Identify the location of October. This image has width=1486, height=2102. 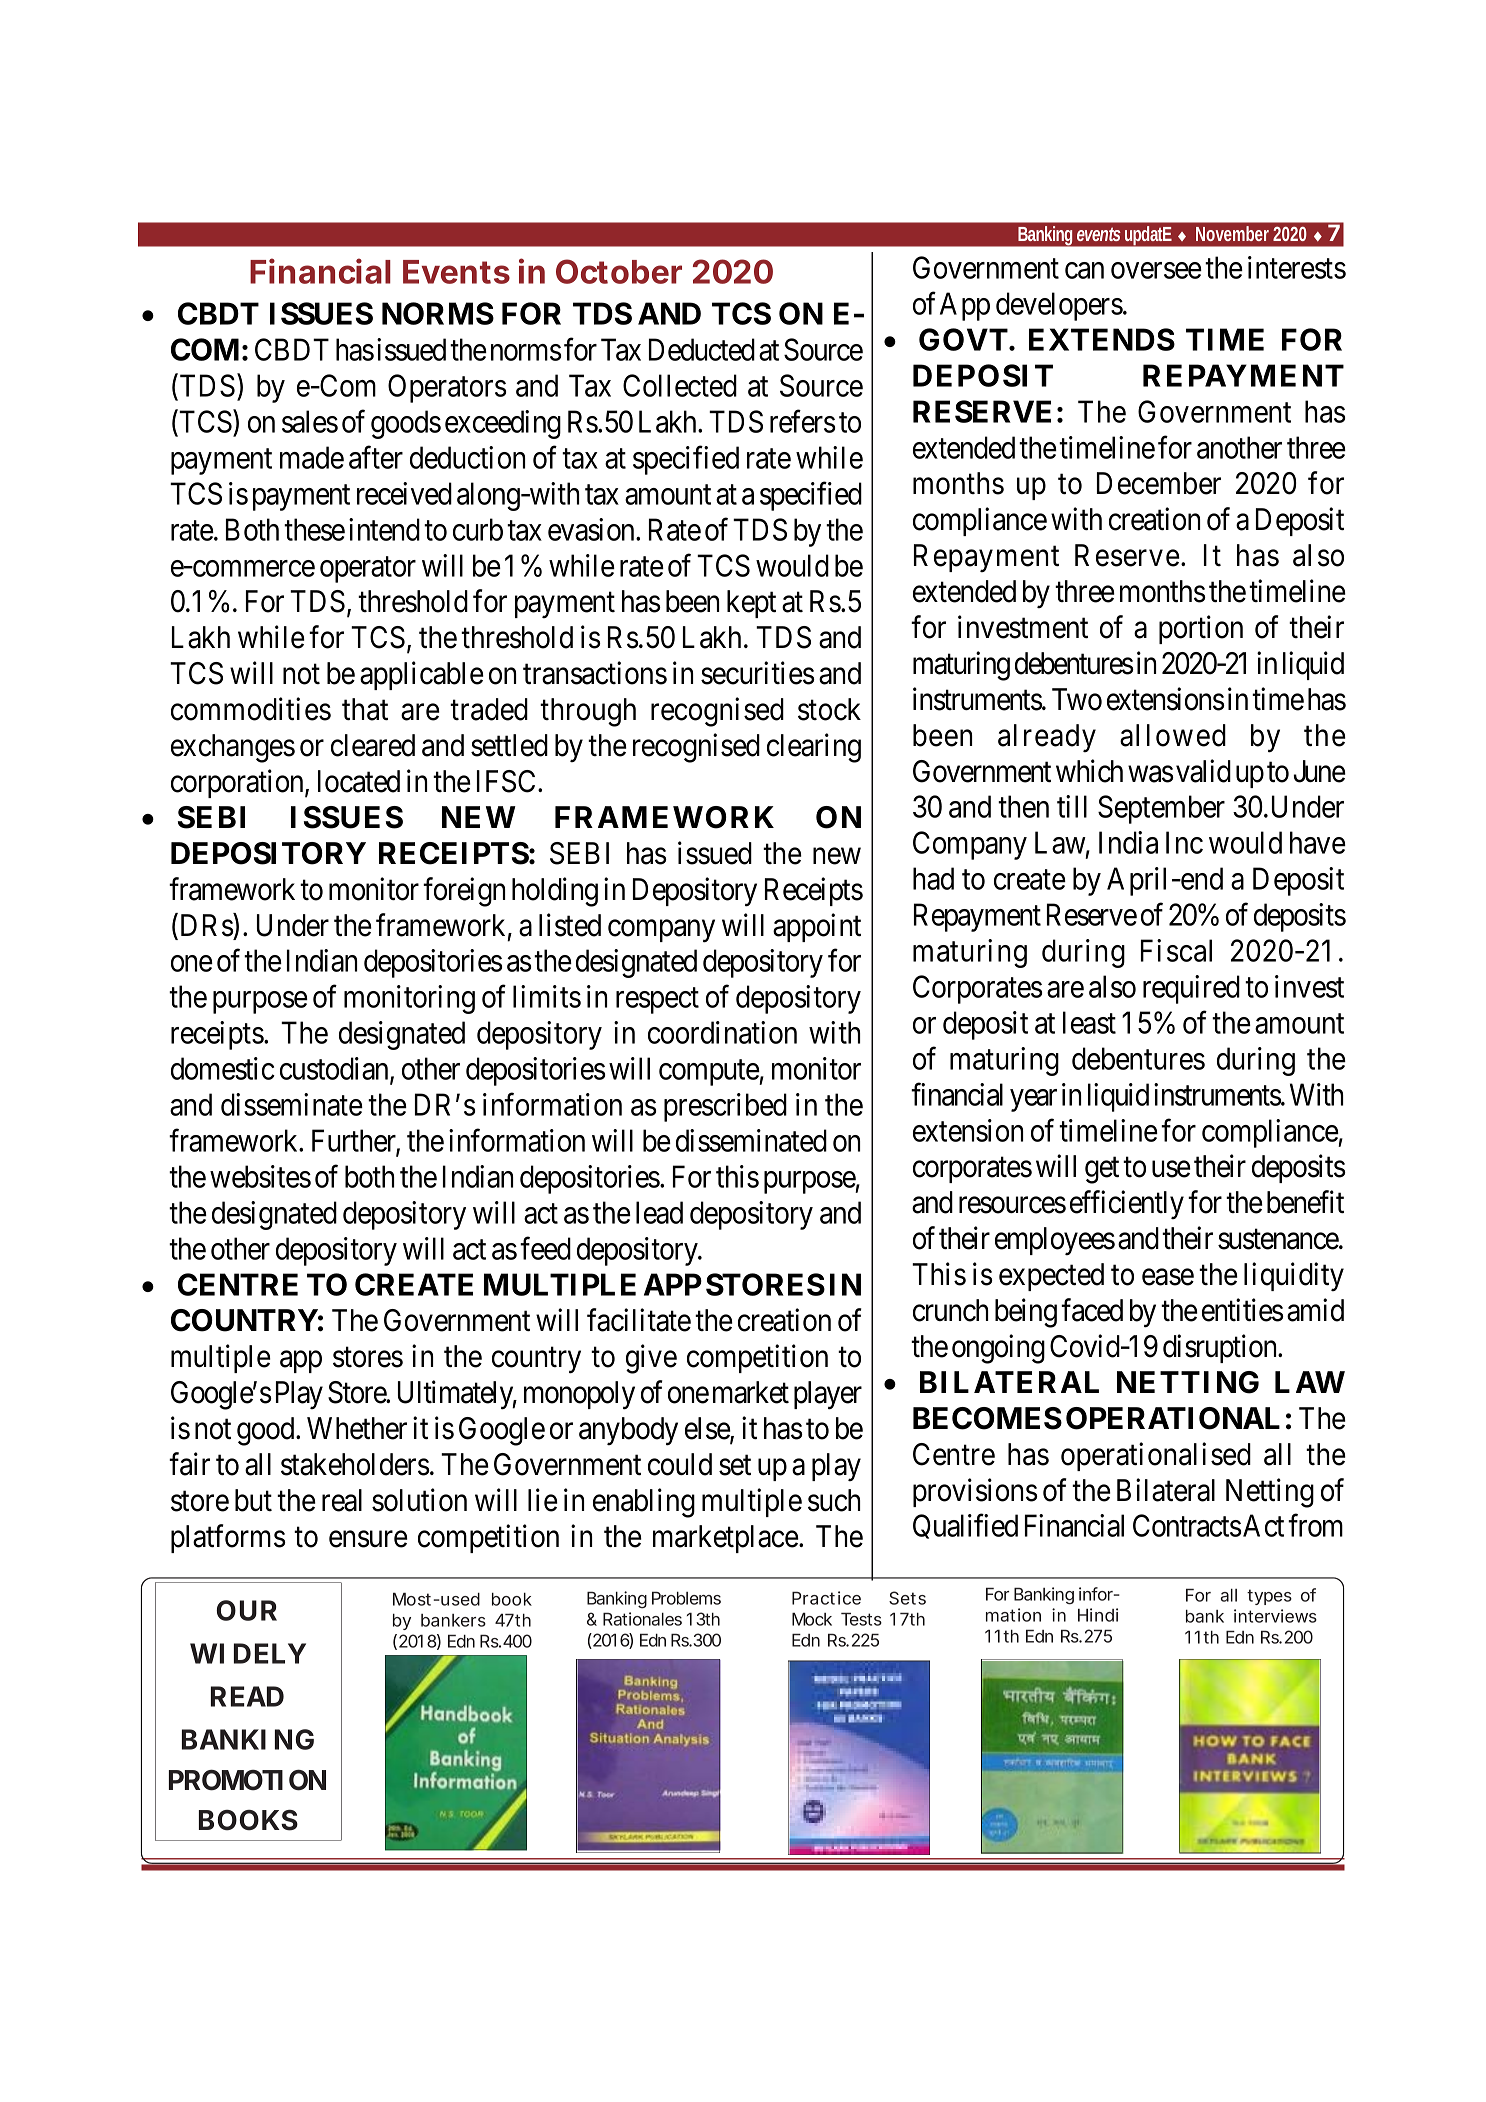
(619, 271).
